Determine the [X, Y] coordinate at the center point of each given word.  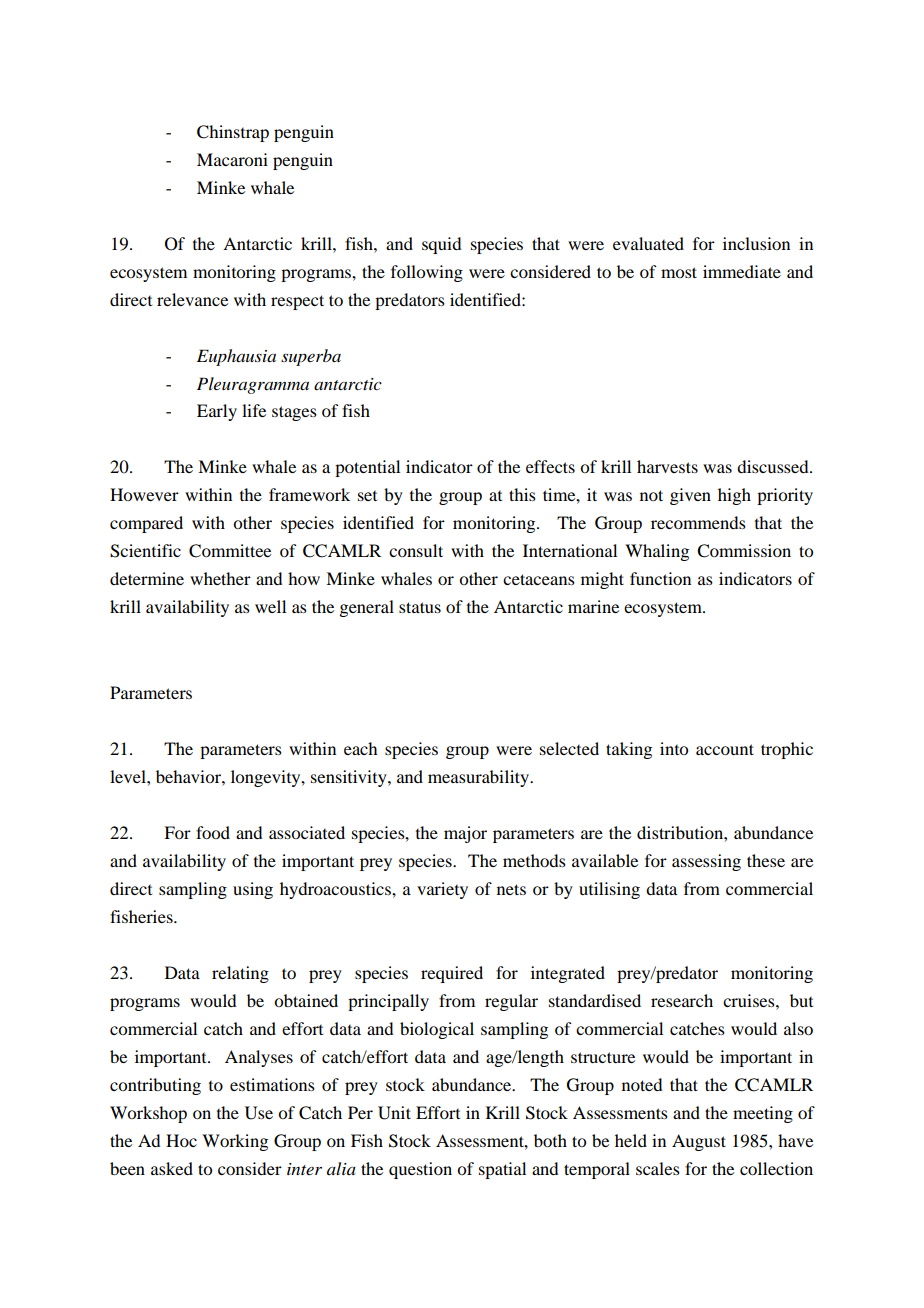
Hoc [181, 1140]
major [465, 834]
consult [416, 550]
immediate [742, 271]
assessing [706, 862]
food [213, 832]
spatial [502, 1170]
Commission [744, 551]
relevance [192, 299]
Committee [230, 551]
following [427, 273]
